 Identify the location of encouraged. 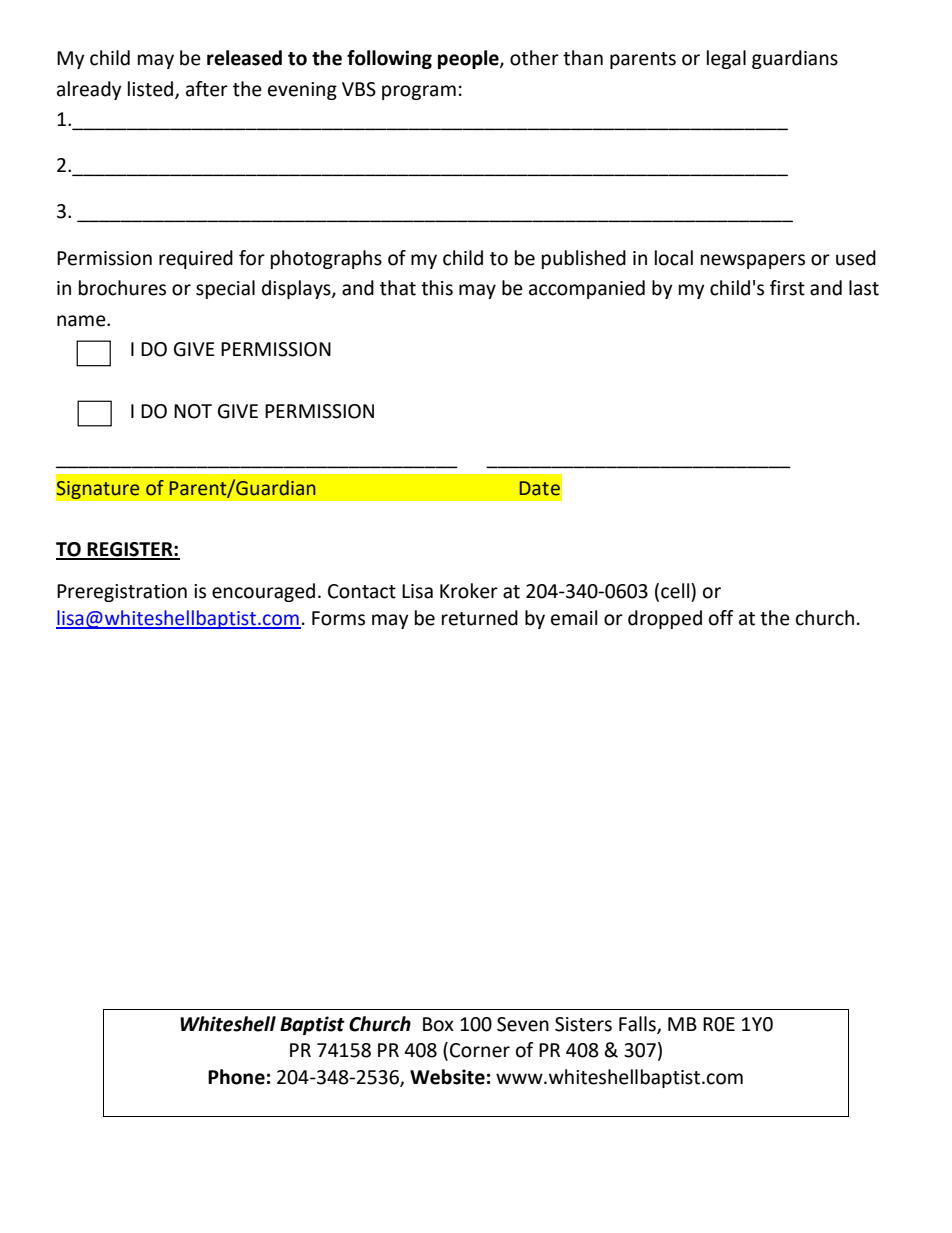
(263, 592).
